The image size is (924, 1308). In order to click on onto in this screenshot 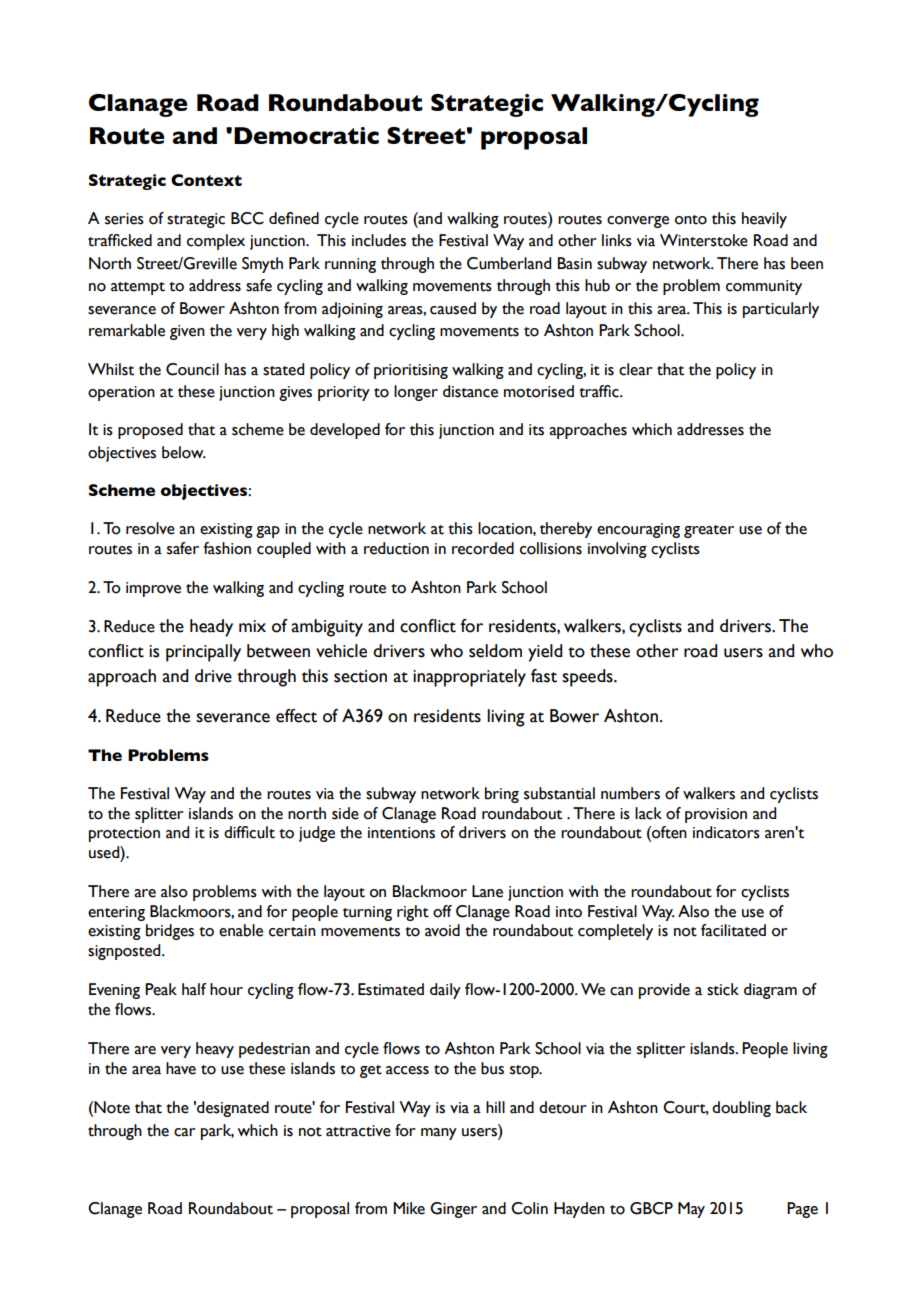, I will do `click(691, 220)`.
